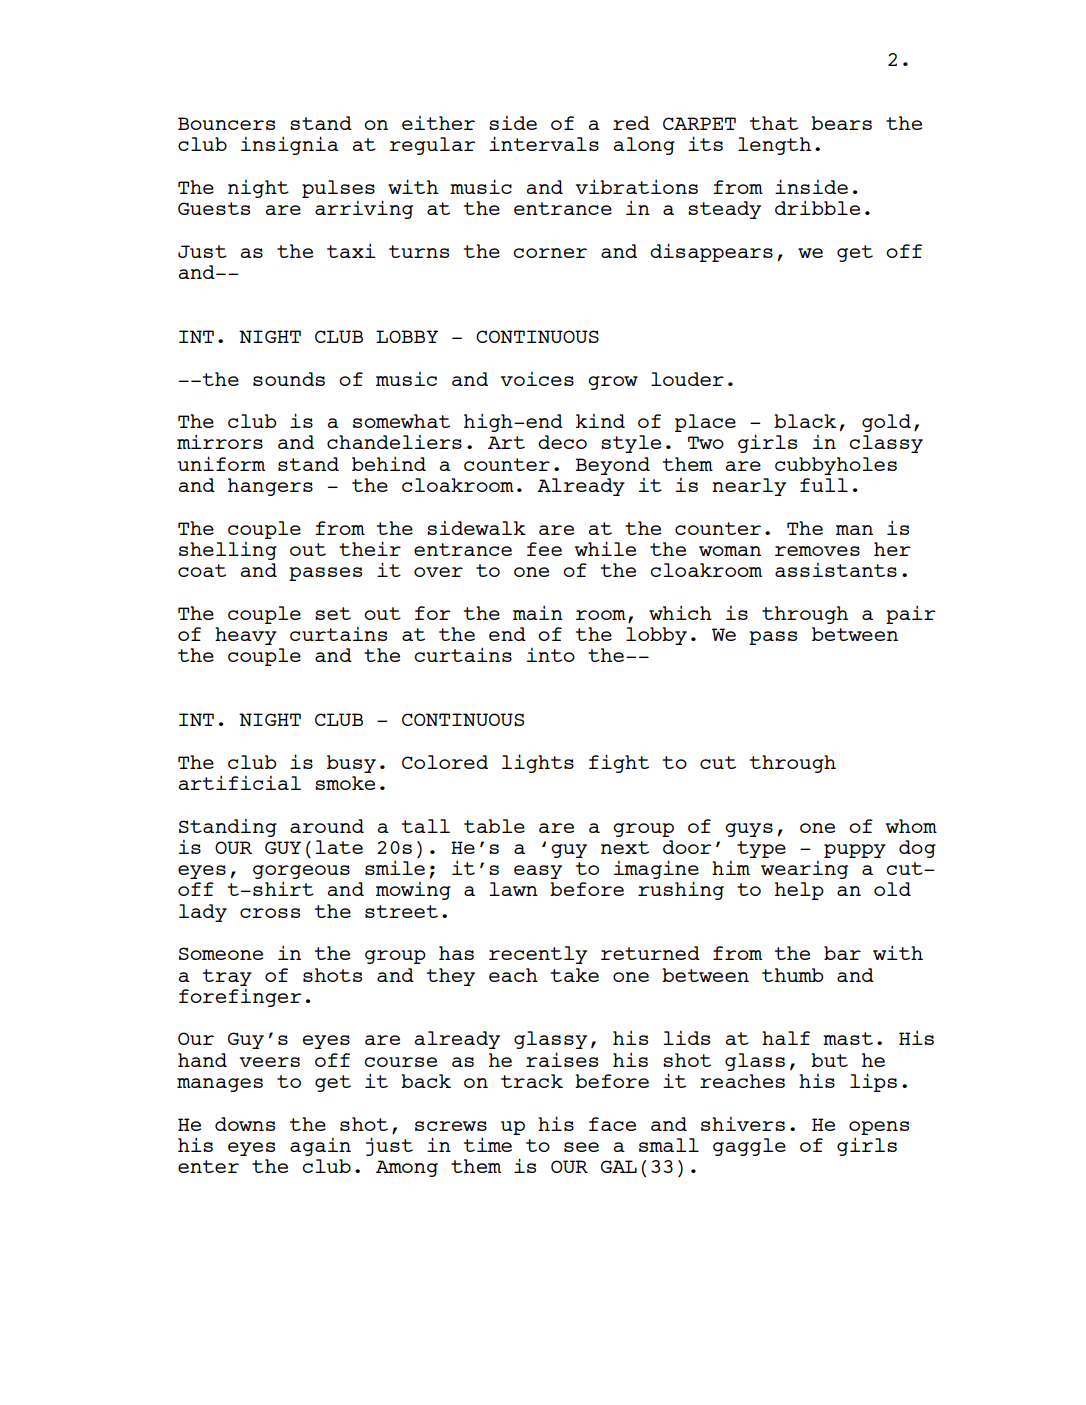  I want to click on see, so click(581, 1147).
